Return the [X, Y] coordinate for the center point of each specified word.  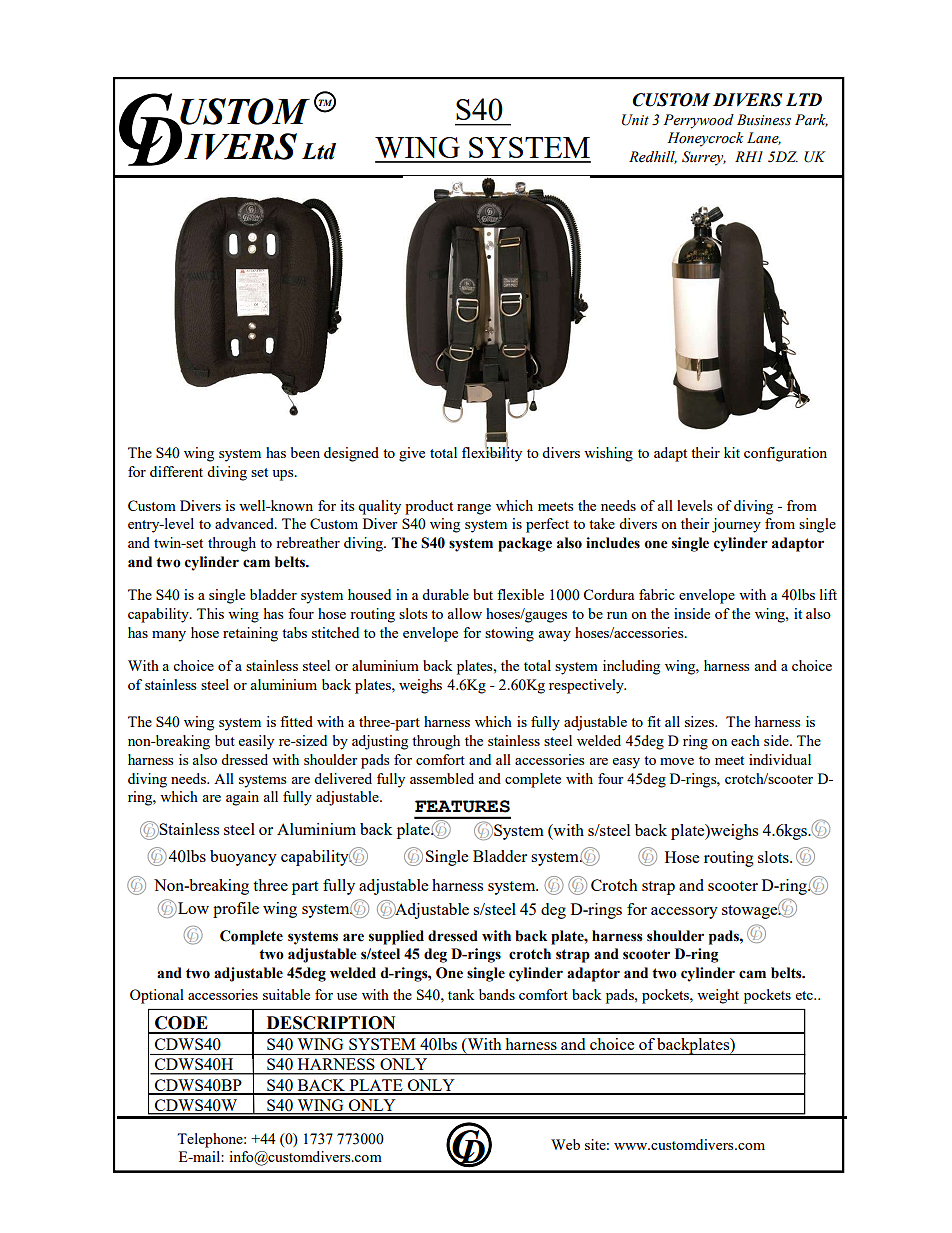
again [242, 798]
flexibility [492, 453]
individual [780, 759]
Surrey [704, 158]
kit [732, 452]
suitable [286, 994]
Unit [635, 120]
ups [284, 475]
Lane [764, 138]
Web [565, 1144]
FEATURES [462, 806]
